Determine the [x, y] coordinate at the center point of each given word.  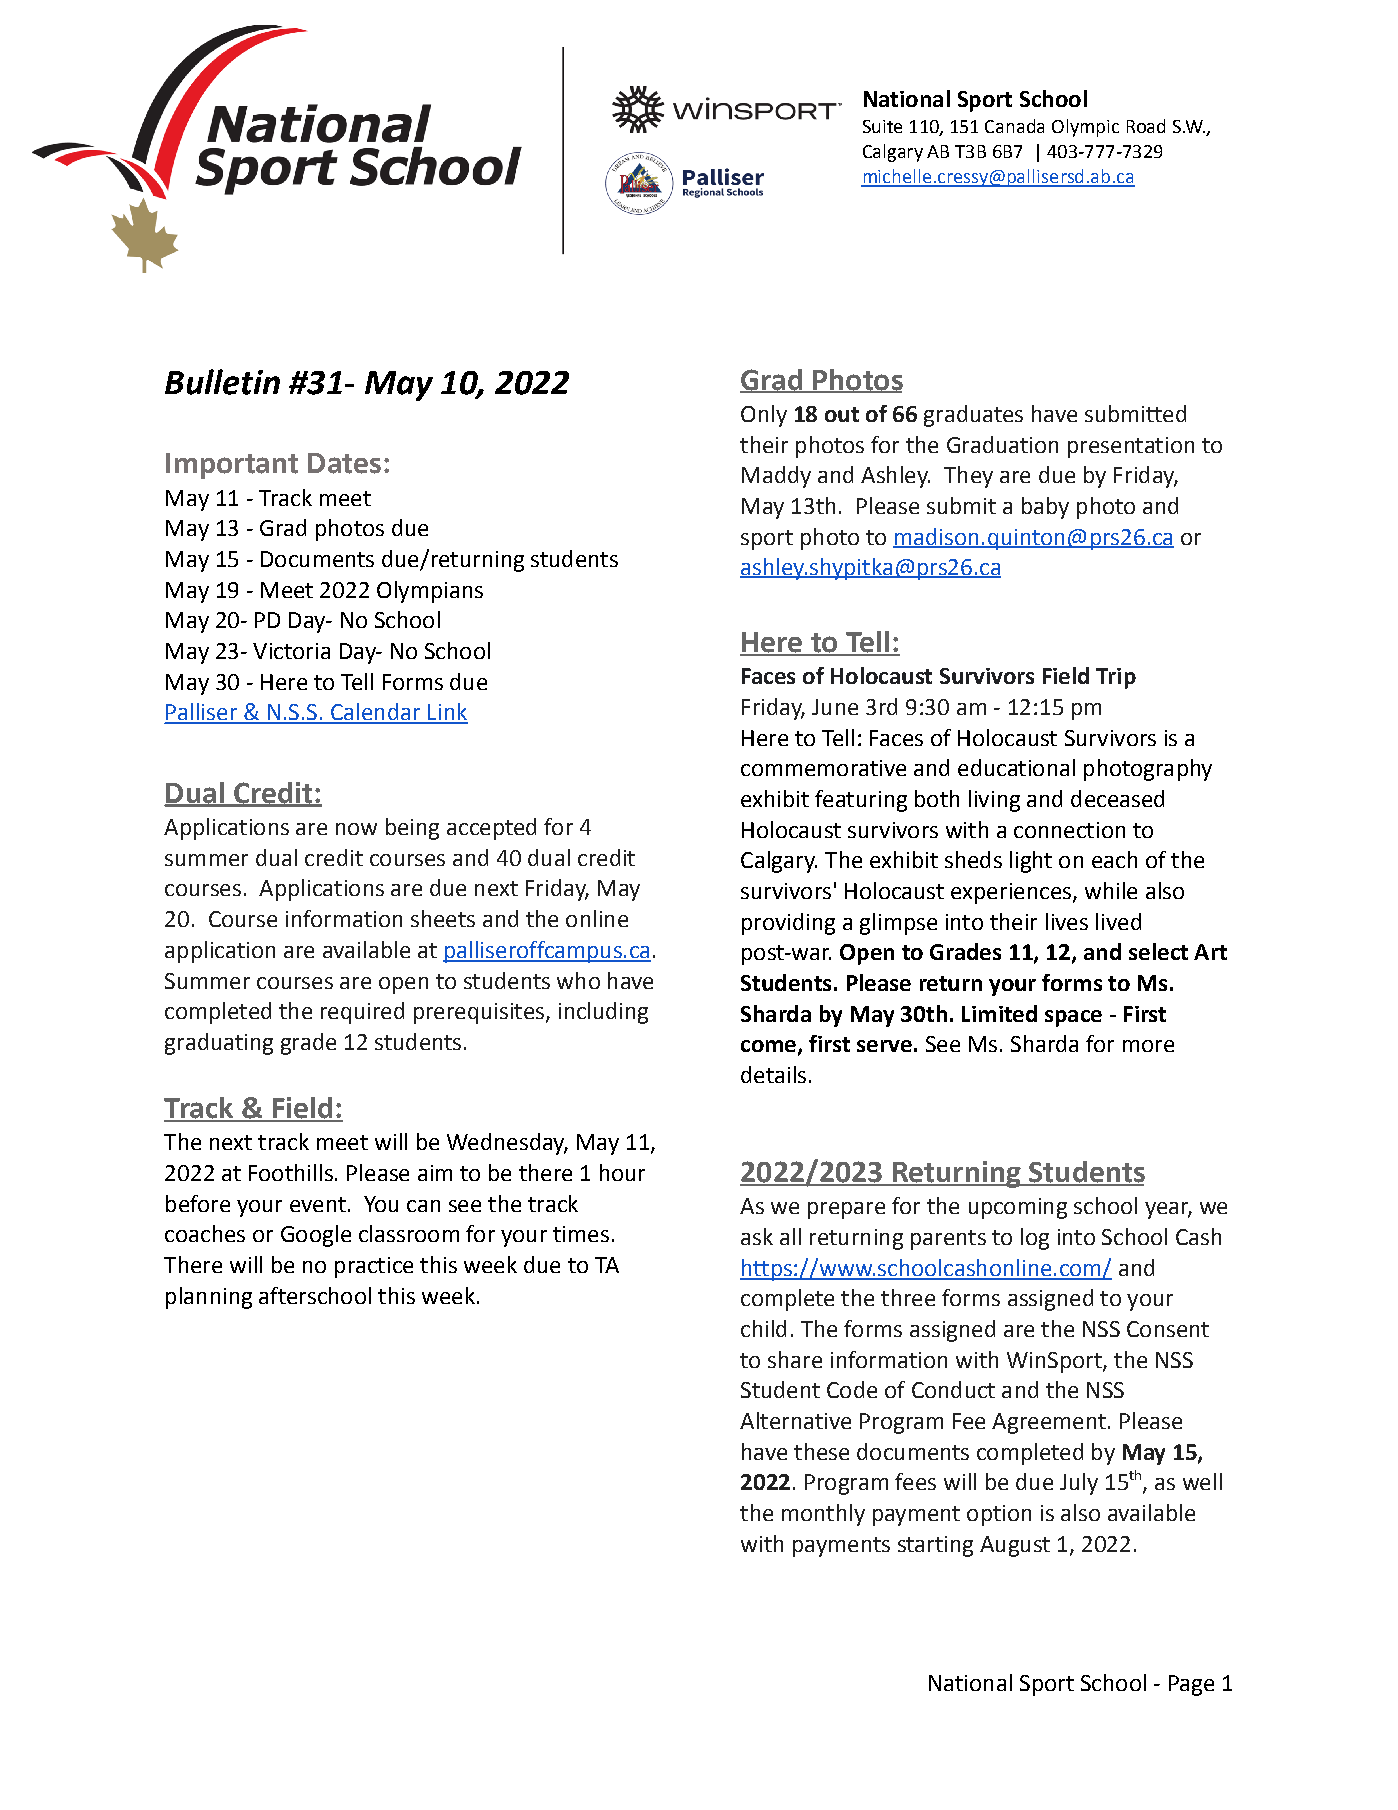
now [356, 829]
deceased [1117, 798]
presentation [1131, 447]
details [773, 1074]
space [1073, 1018]
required [362, 1013]
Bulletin [222, 382]
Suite [882, 126]
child [763, 1328]
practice [374, 1267]
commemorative [823, 768]
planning [209, 1298]
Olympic [1085, 128]
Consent [1168, 1329]
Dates [344, 463]
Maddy [776, 477]
